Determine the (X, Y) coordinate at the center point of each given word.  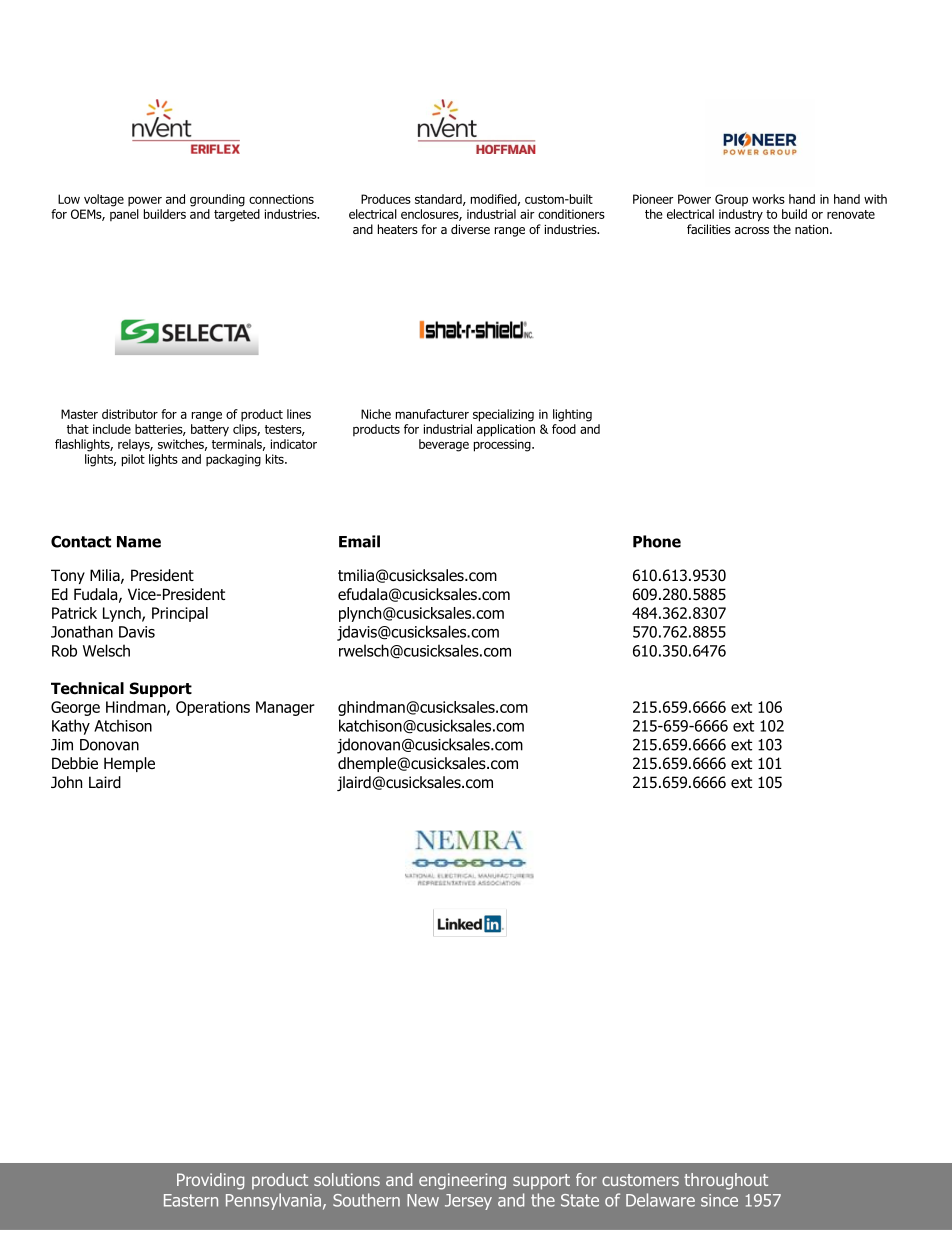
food (564, 429)
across (752, 230)
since (719, 1200)
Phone (657, 541)
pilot (133, 460)
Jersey (468, 1202)
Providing (210, 1181)
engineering (462, 1181)
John (66, 782)
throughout (726, 1181)
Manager (285, 708)
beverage (444, 445)
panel (124, 215)
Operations (213, 708)
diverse (470, 229)
